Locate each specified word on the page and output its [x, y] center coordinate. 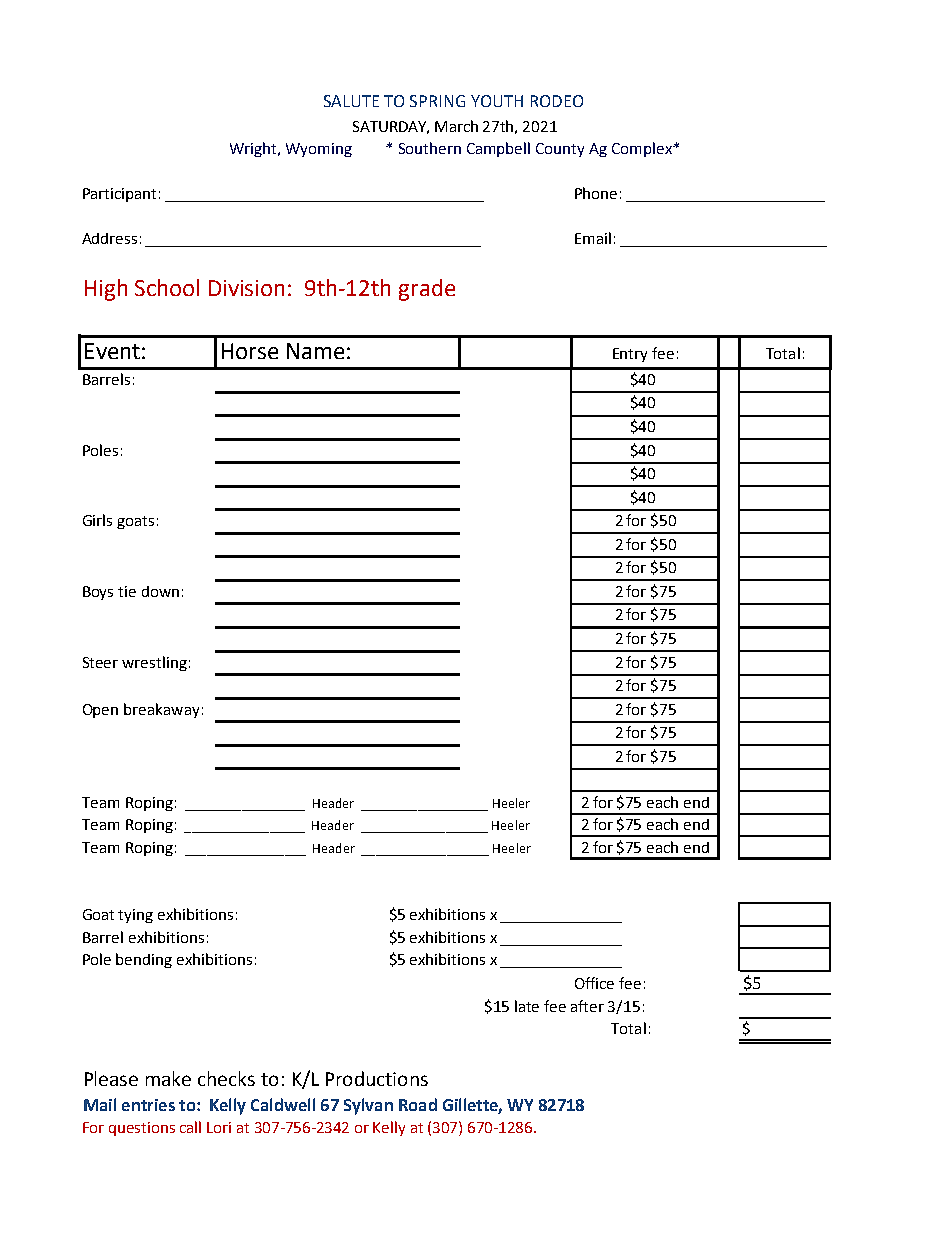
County [560, 150]
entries [148, 1105]
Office [594, 983]
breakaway [161, 710]
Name [315, 351]
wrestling [154, 663]
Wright [255, 149]
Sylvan [368, 1106]
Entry [630, 355]
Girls [97, 520]
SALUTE [351, 101]
